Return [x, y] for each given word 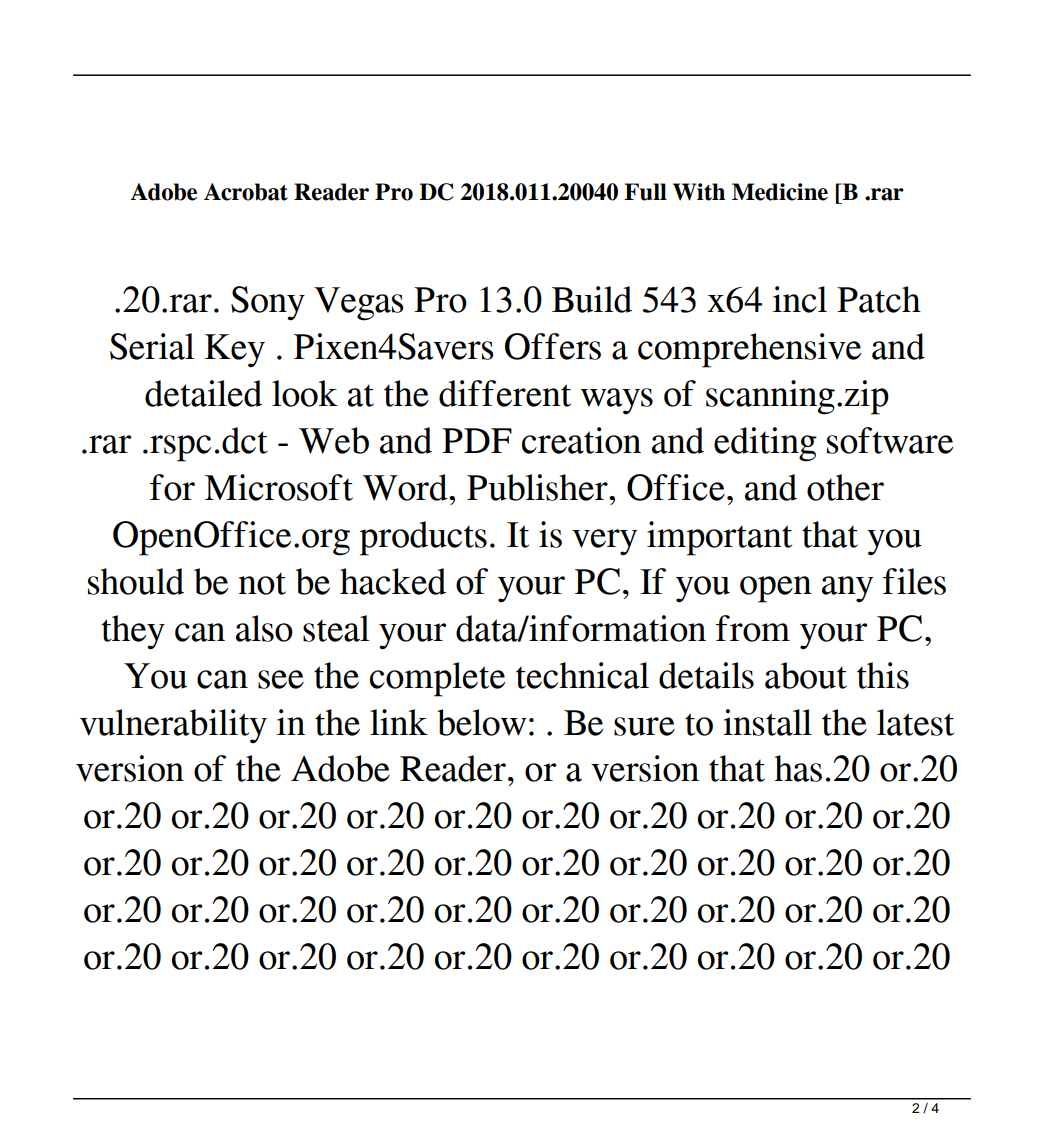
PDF [477, 440]
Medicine [780, 192]
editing [765, 444]
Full [645, 192]
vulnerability [173, 726]
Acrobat [246, 192]
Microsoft [279, 487]
